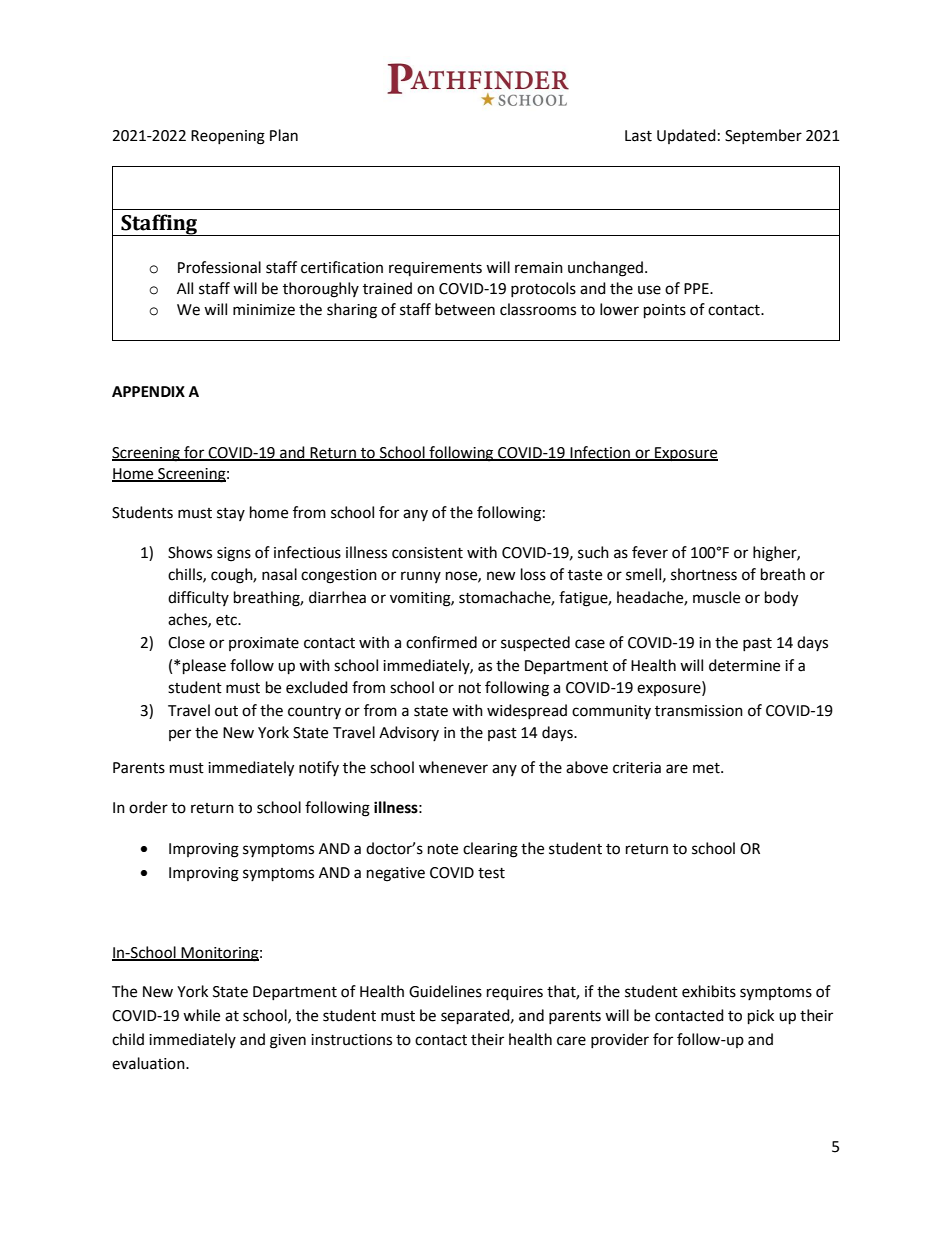 This document has height=1233, width=952. I want to click on between, so click(465, 309).
